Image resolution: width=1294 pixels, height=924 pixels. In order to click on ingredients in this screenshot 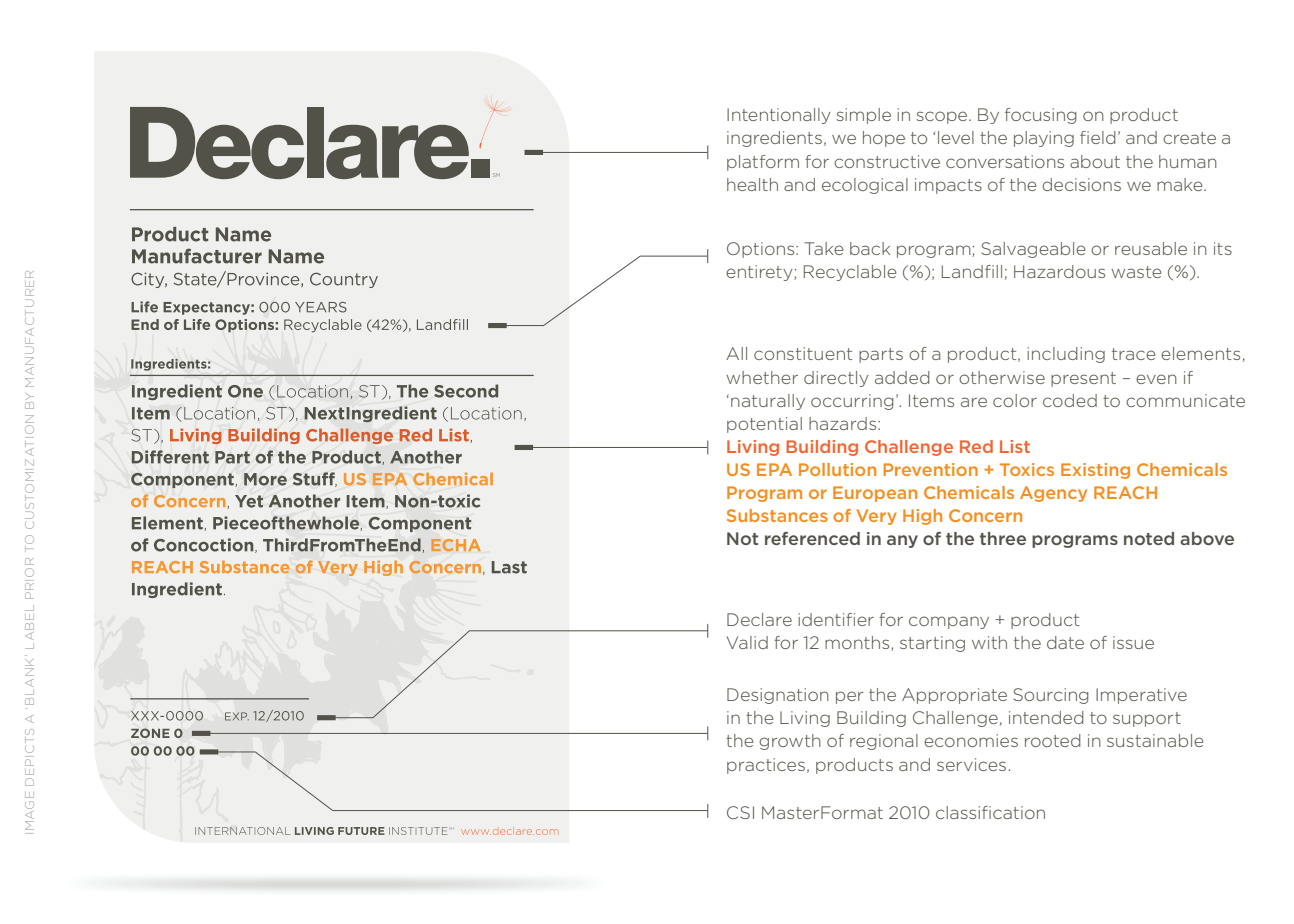, I will do `click(774, 139)`.
